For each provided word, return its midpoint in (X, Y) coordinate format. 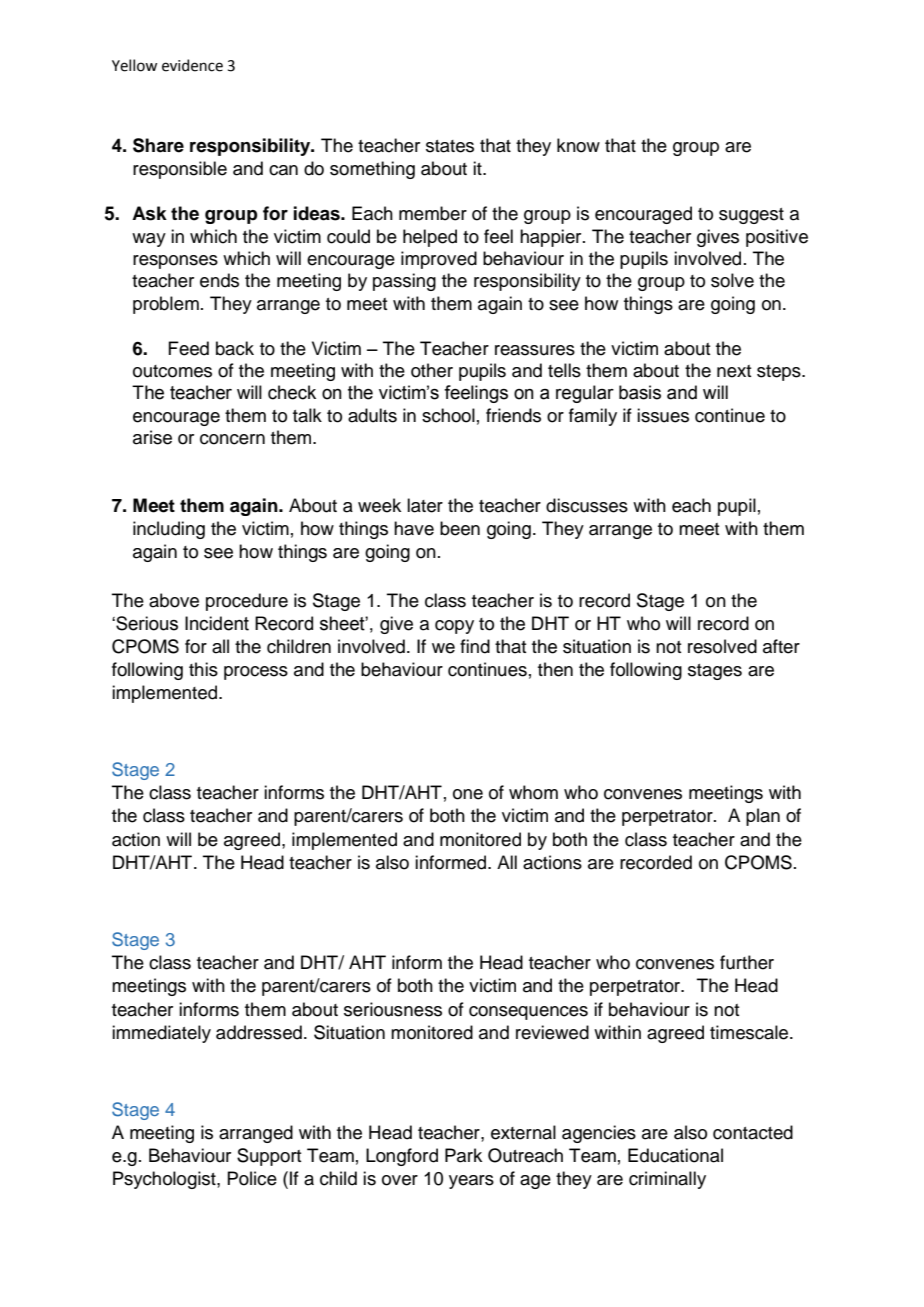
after (781, 646)
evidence (192, 65)
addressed (259, 1032)
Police (252, 1178)
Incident (217, 623)
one (468, 794)
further (747, 962)
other (432, 370)
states (450, 146)
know (578, 145)
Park (463, 1155)
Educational (675, 1155)
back (235, 348)
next (734, 371)
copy (454, 627)
